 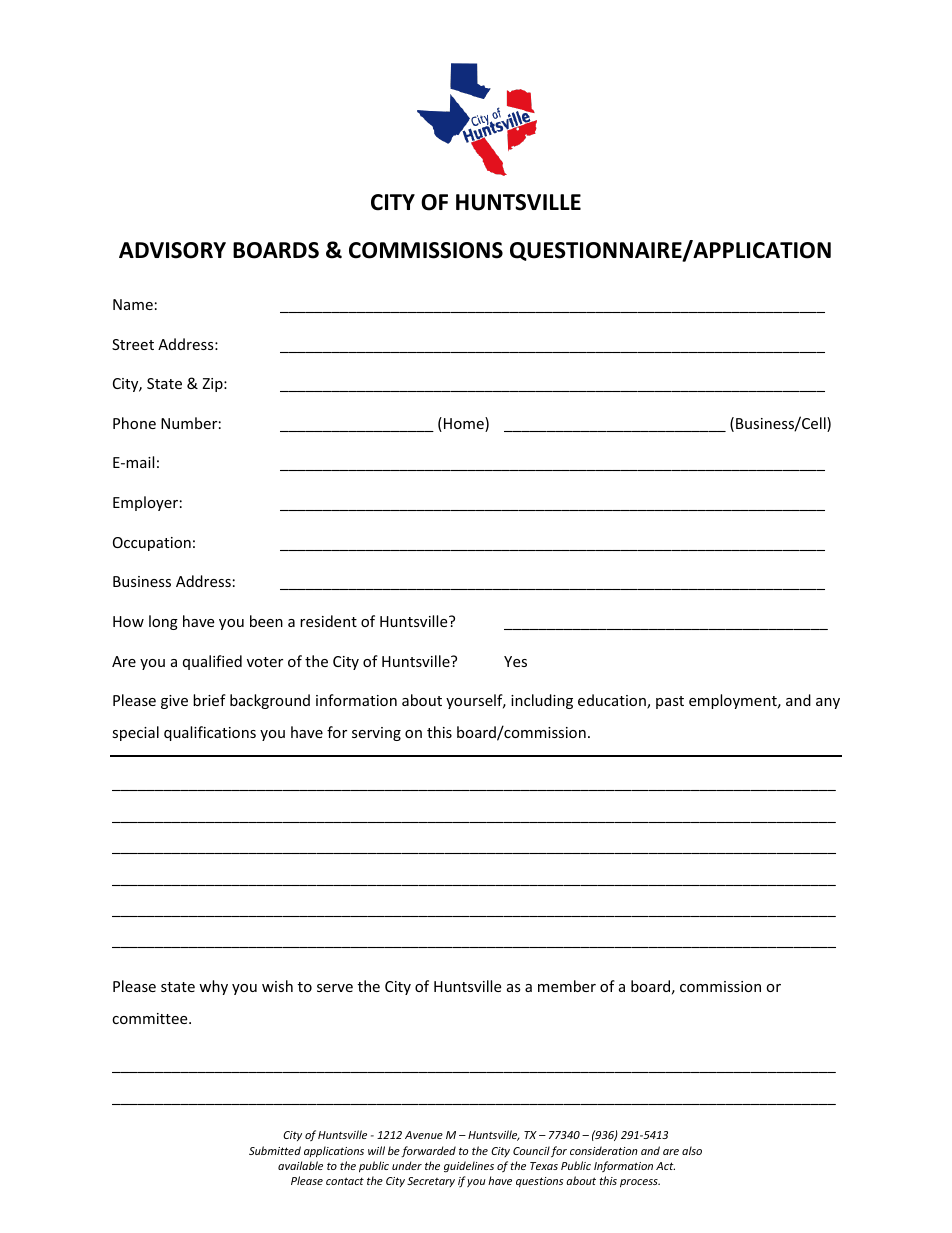 What do you see at coordinates (133, 304) in the screenshot?
I see `Name` at bounding box center [133, 304].
